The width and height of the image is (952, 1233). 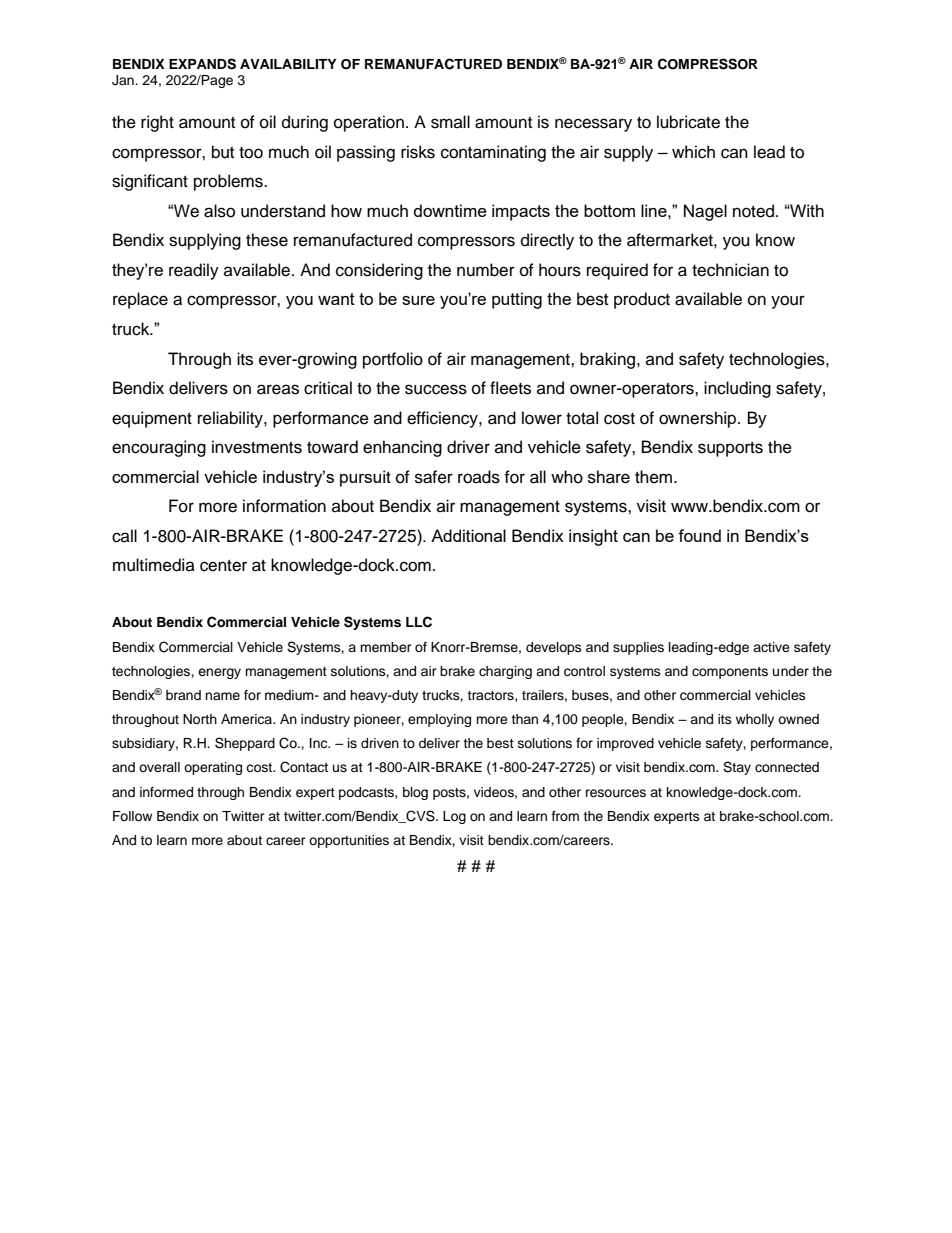 What do you see at coordinates (418, 300) in the image?
I see `sure` at bounding box center [418, 300].
